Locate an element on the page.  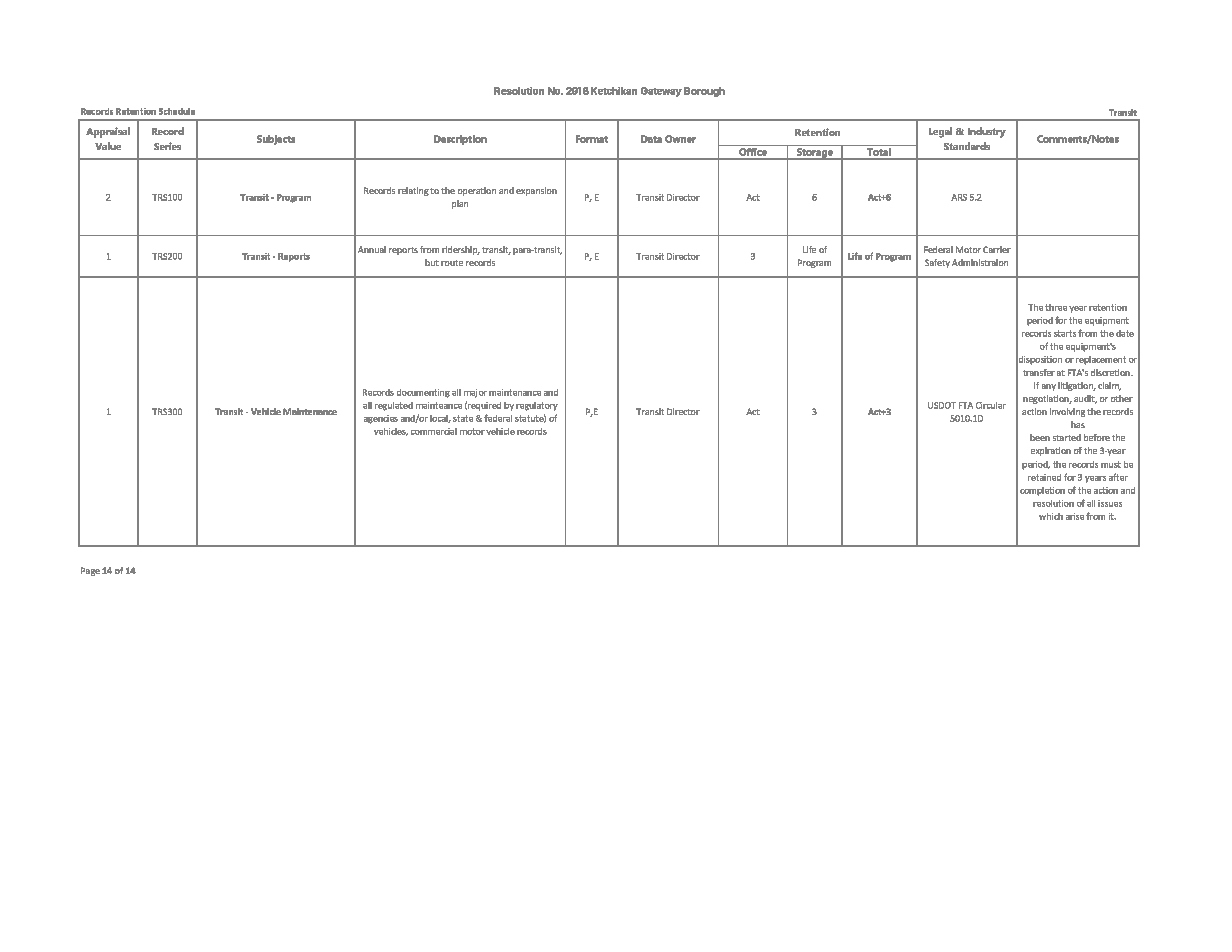
Page is located at coordinates (90, 571).
